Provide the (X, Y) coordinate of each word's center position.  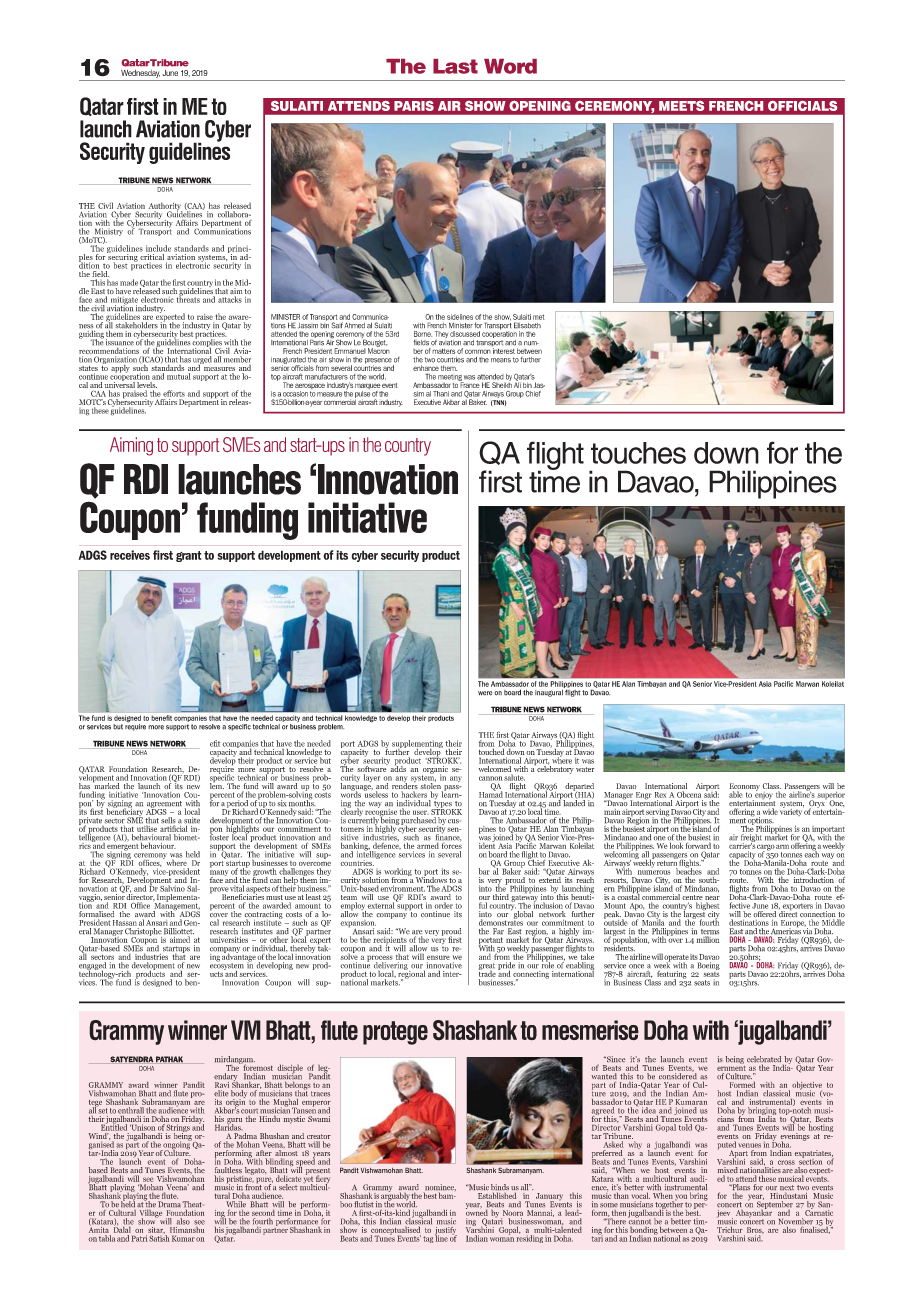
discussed (465, 334)
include (158, 248)
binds (500, 1188)
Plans (740, 1187)
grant (189, 556)
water (585, 769)
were (485, 693)
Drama (169, 1204)
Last (455, 66)
